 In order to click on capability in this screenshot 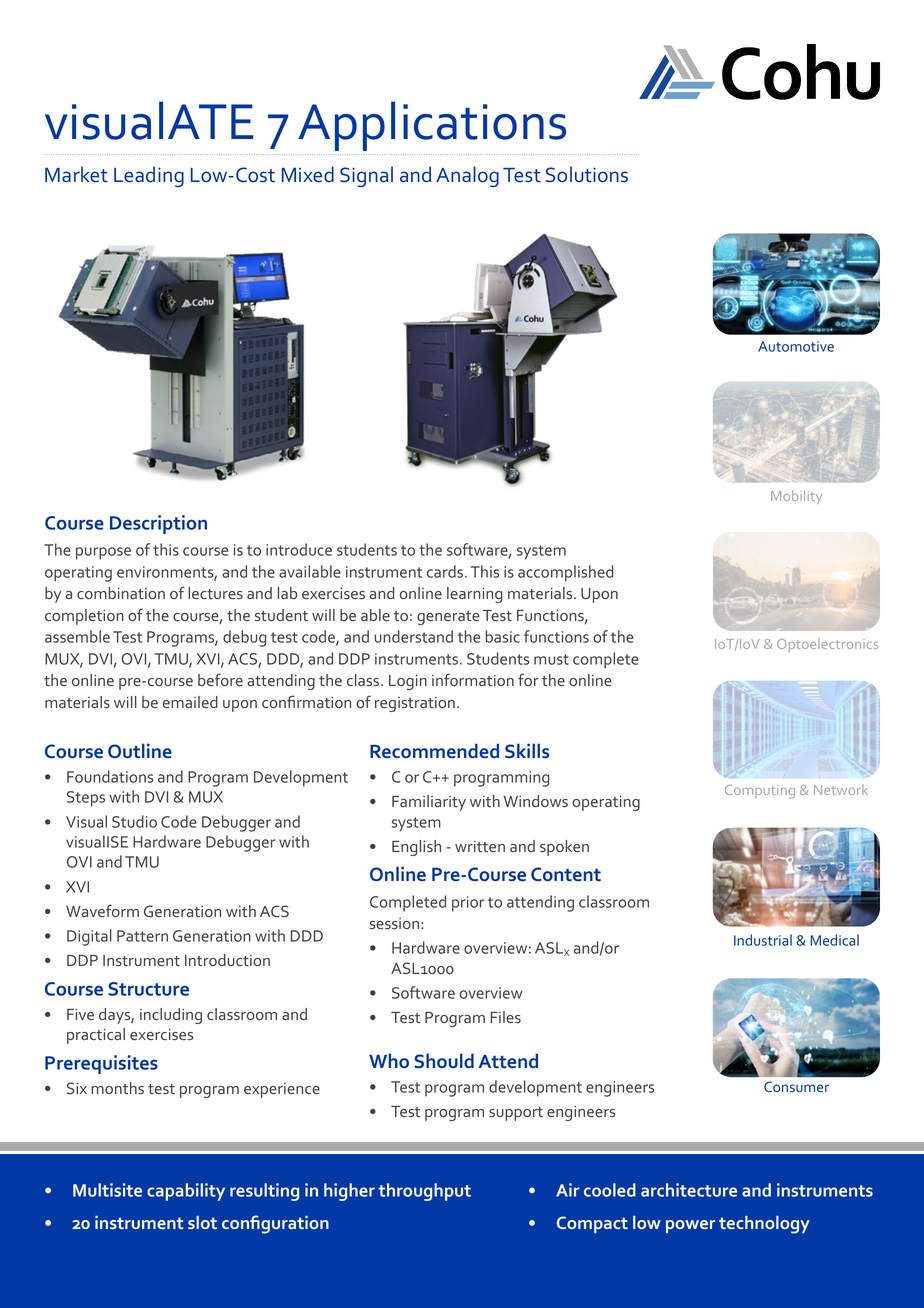, I will do `click(186, 1192)`.
